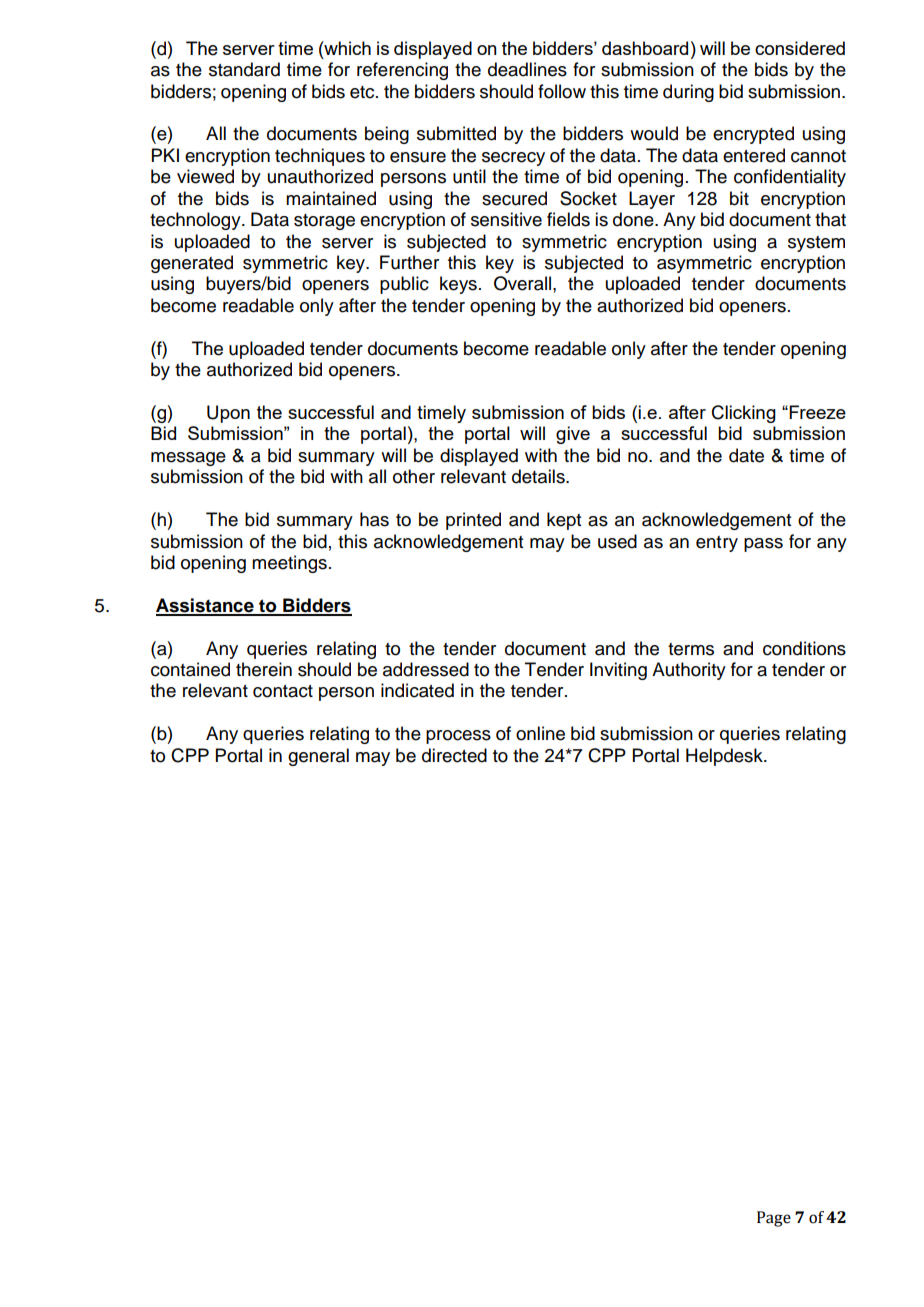  What do you see at coordinates (774, 1219) in the screenshot?
I see `Page` at bounding box center [774, 1219].
